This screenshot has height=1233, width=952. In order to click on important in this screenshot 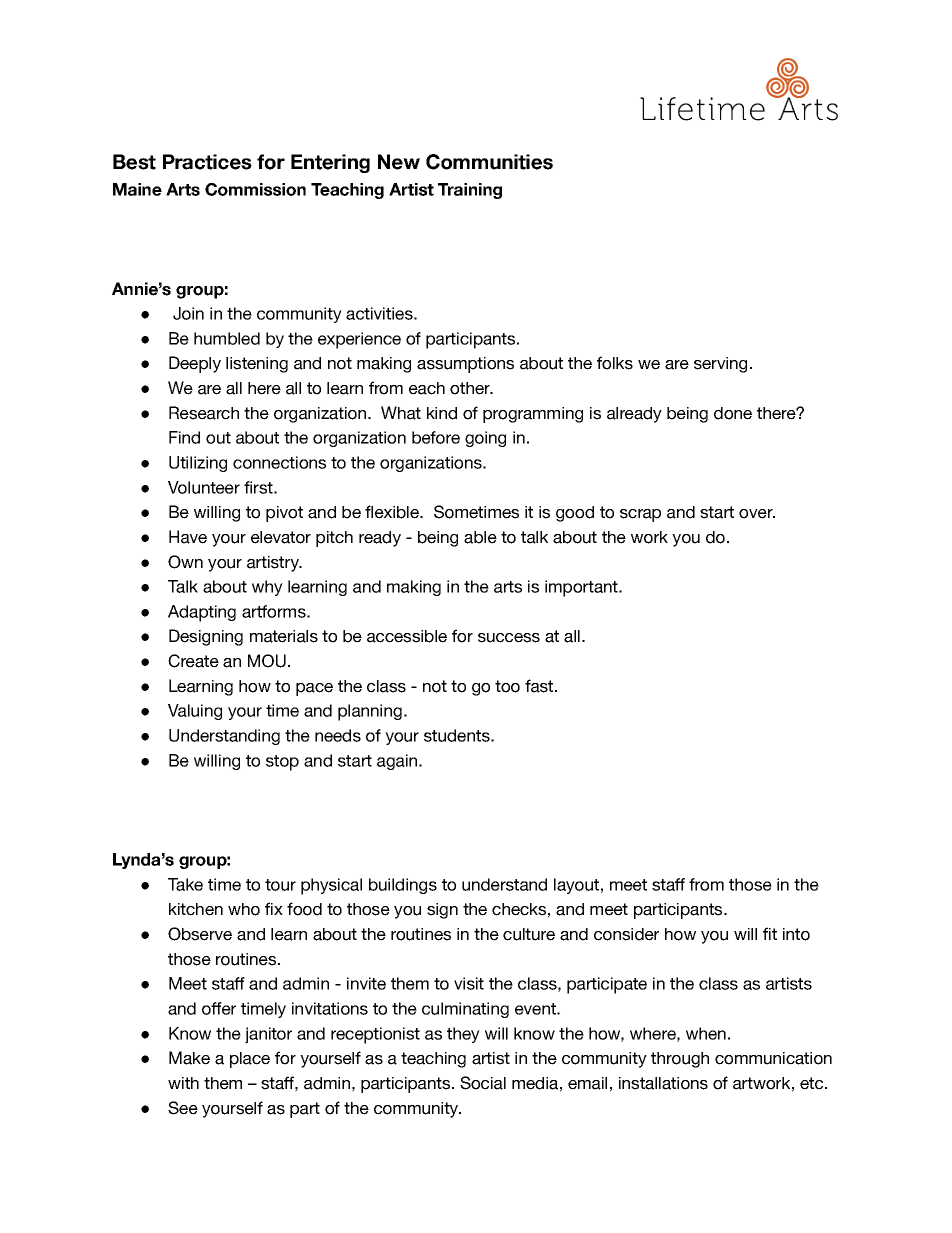, I will do `click(582, 588)`.
